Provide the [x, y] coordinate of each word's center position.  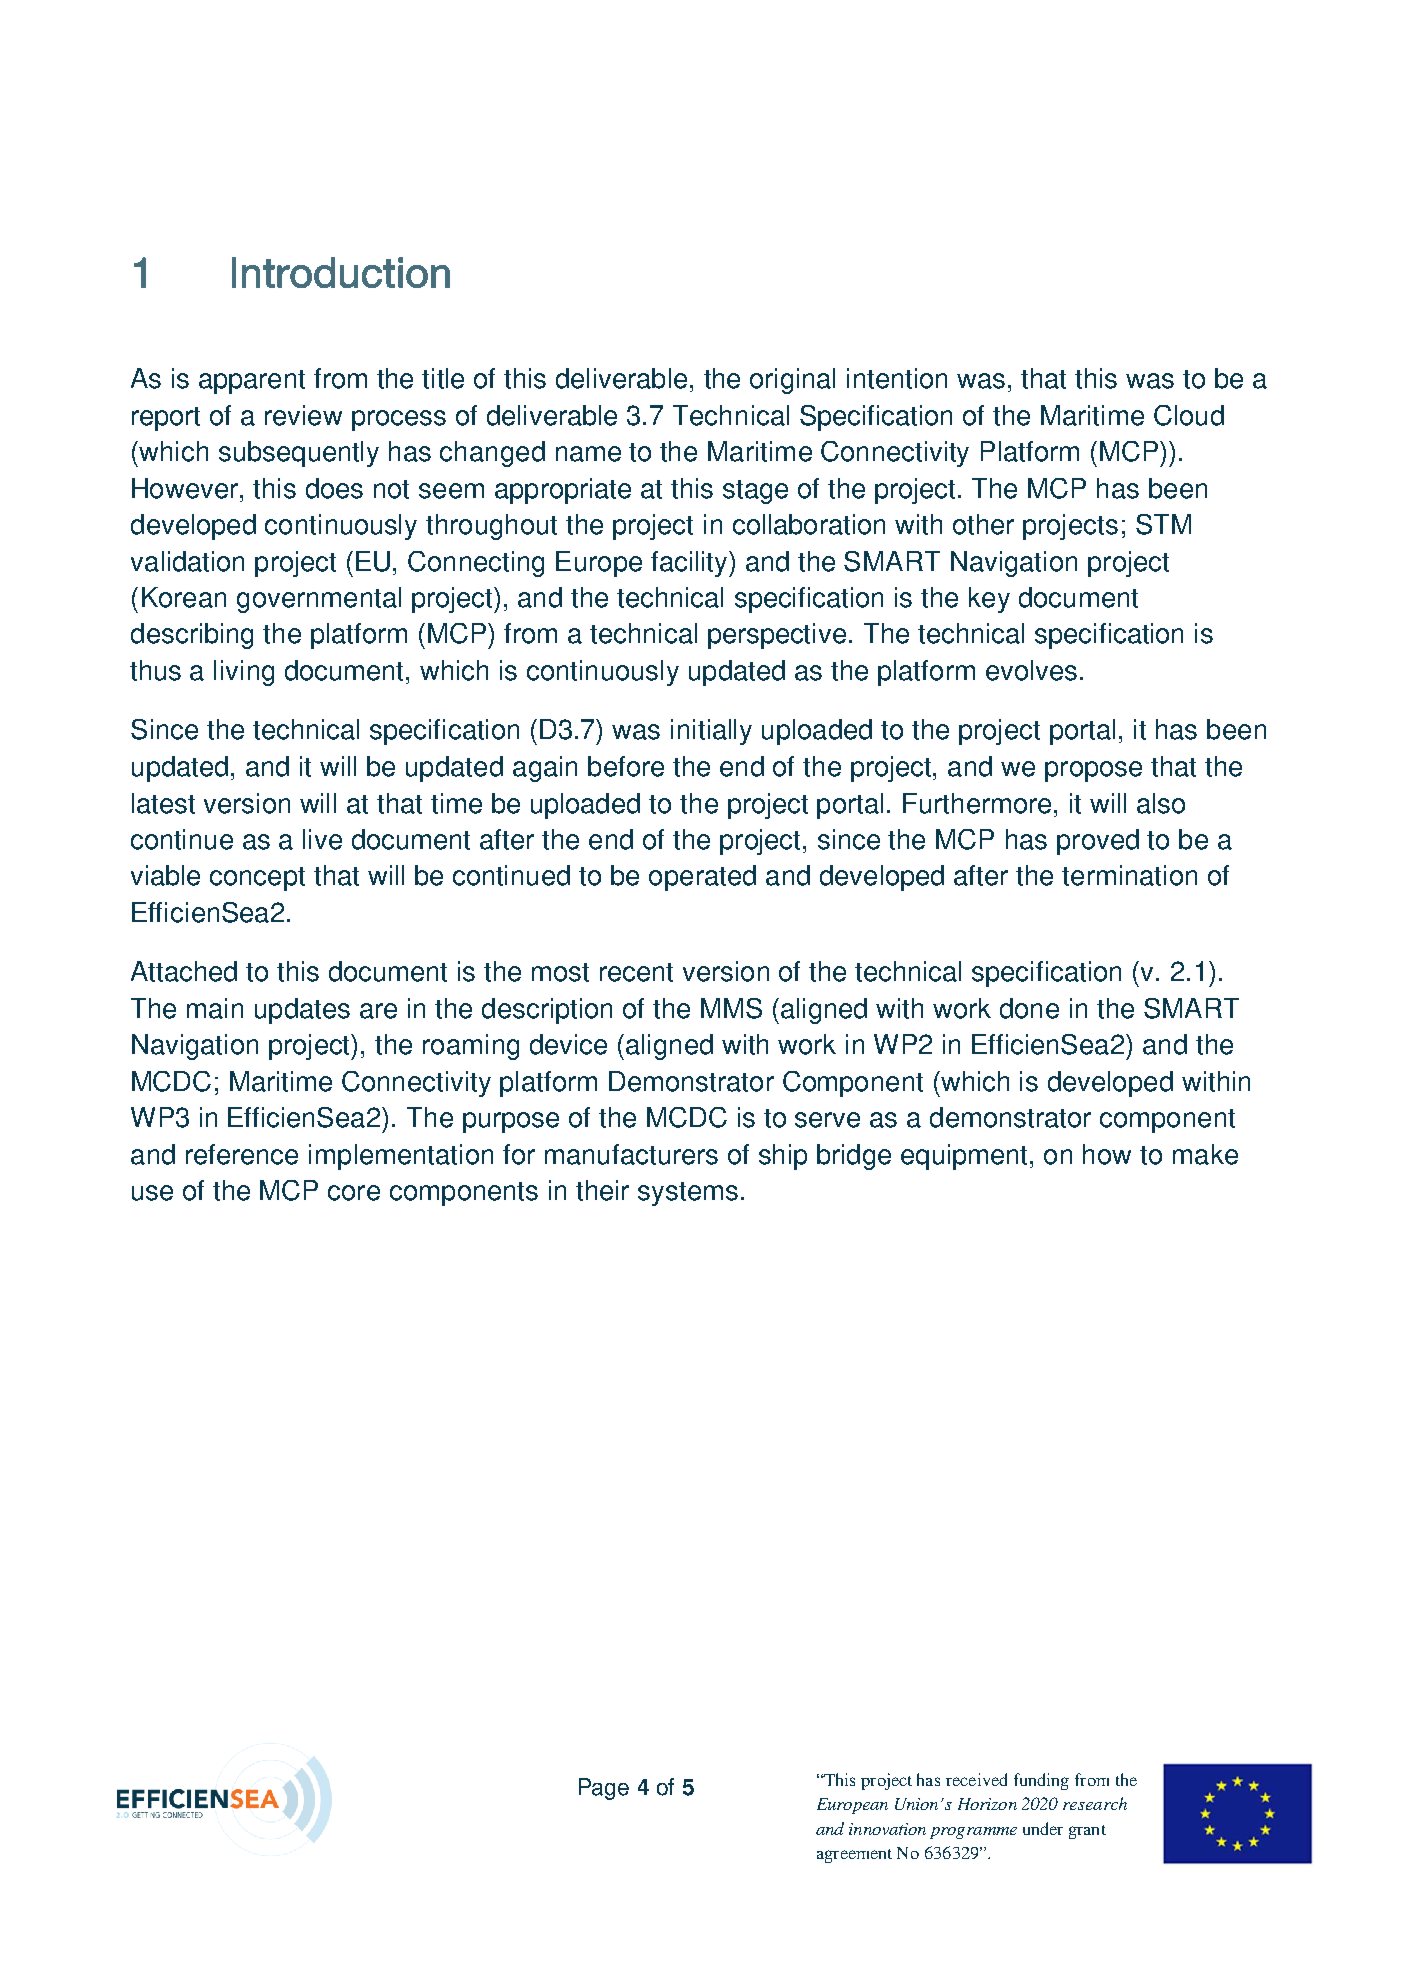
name [588, 454]
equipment [964, 1157]
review [303, 415]
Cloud [1189, 415]
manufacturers [631, 1154]
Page [604, 1789]
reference [242, 1154]
